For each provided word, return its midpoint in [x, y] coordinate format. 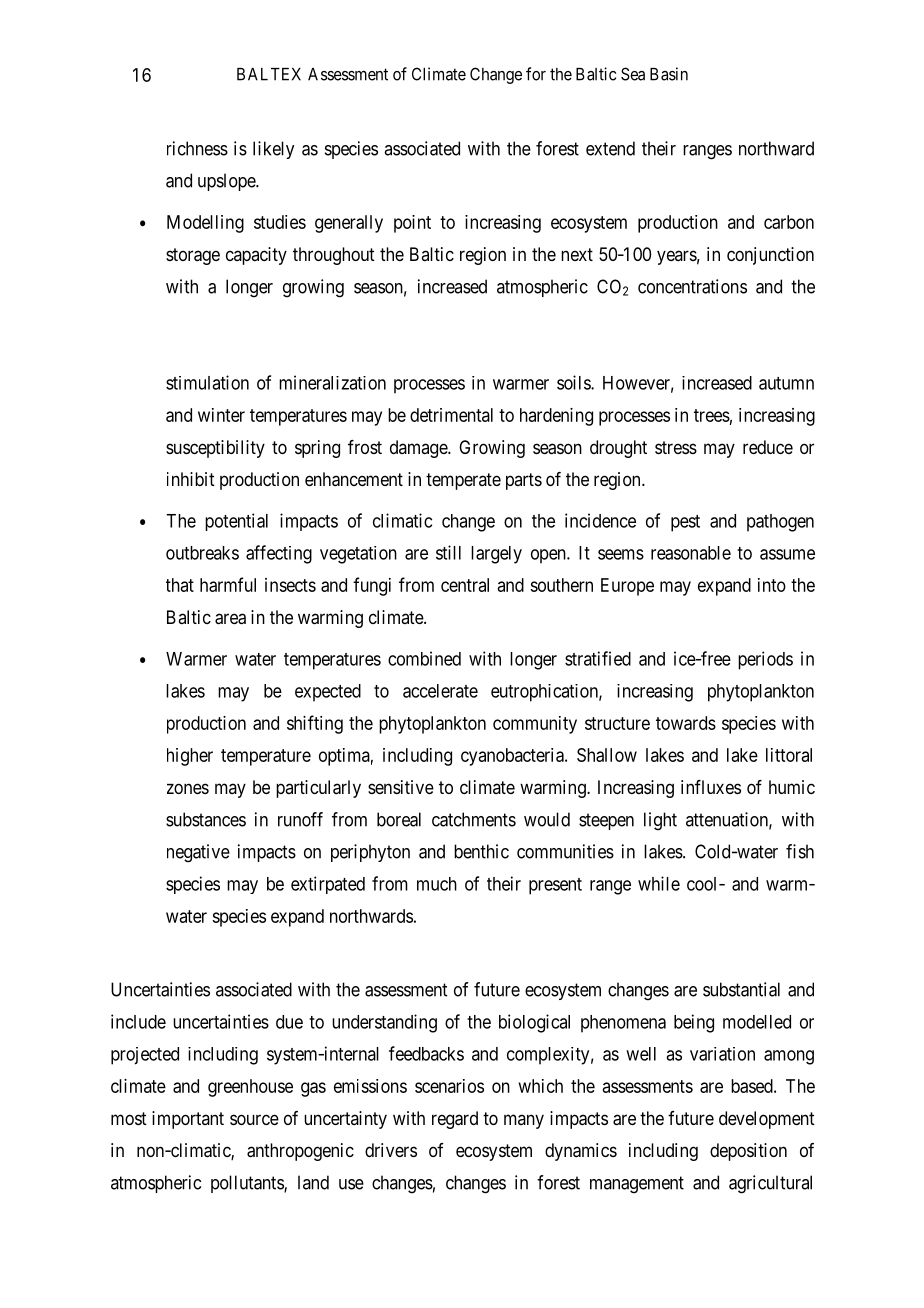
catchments [474, 819]
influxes [711, 787]
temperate [463, 481]
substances [206, 819]
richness [197, 148]
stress [676, 447]
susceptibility [215, 449]
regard [455, 1120]
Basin [669, 74]
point [412, 224]
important [188, 1120]
